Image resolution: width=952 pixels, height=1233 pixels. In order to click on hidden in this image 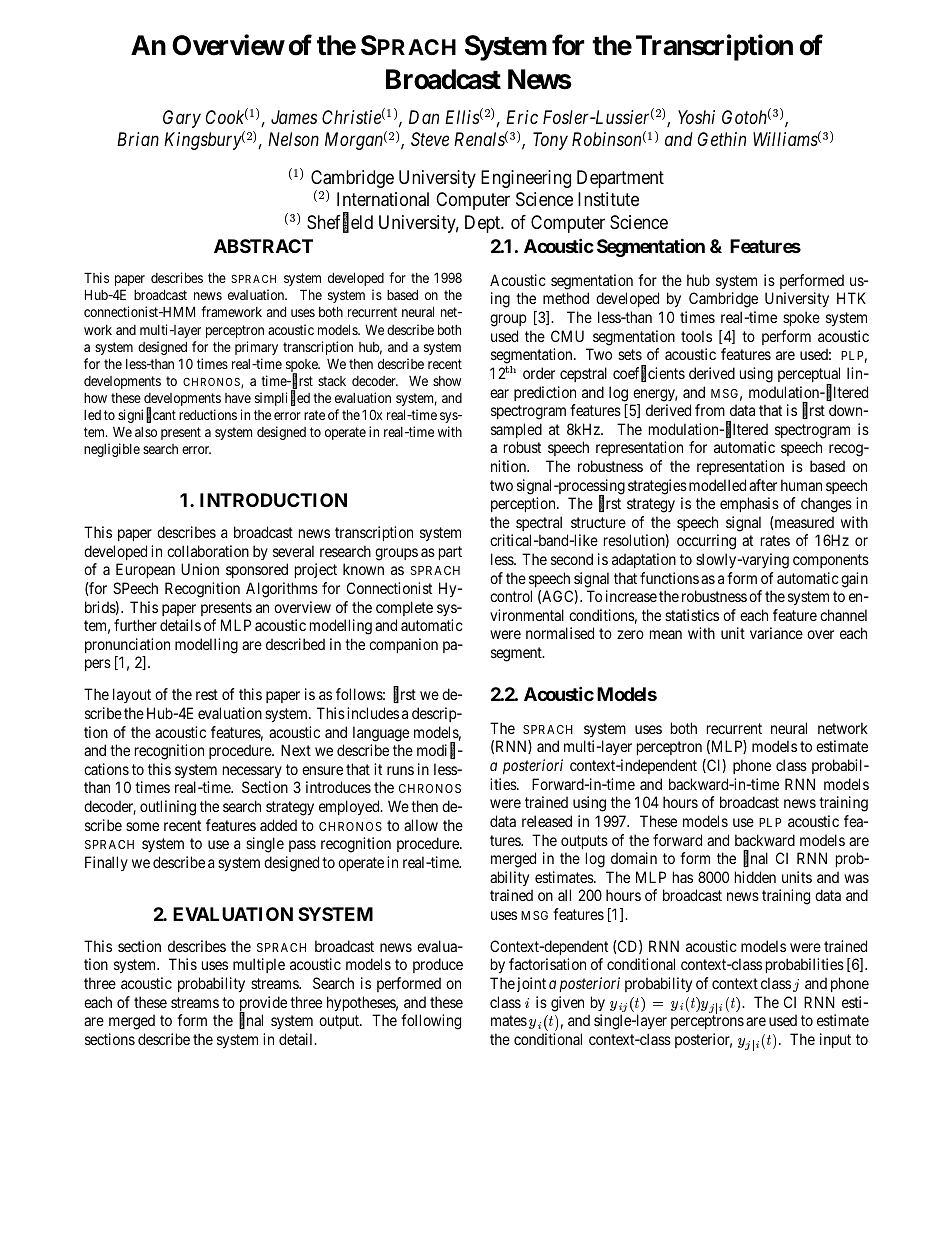, I will do `click(755, 877)`.
